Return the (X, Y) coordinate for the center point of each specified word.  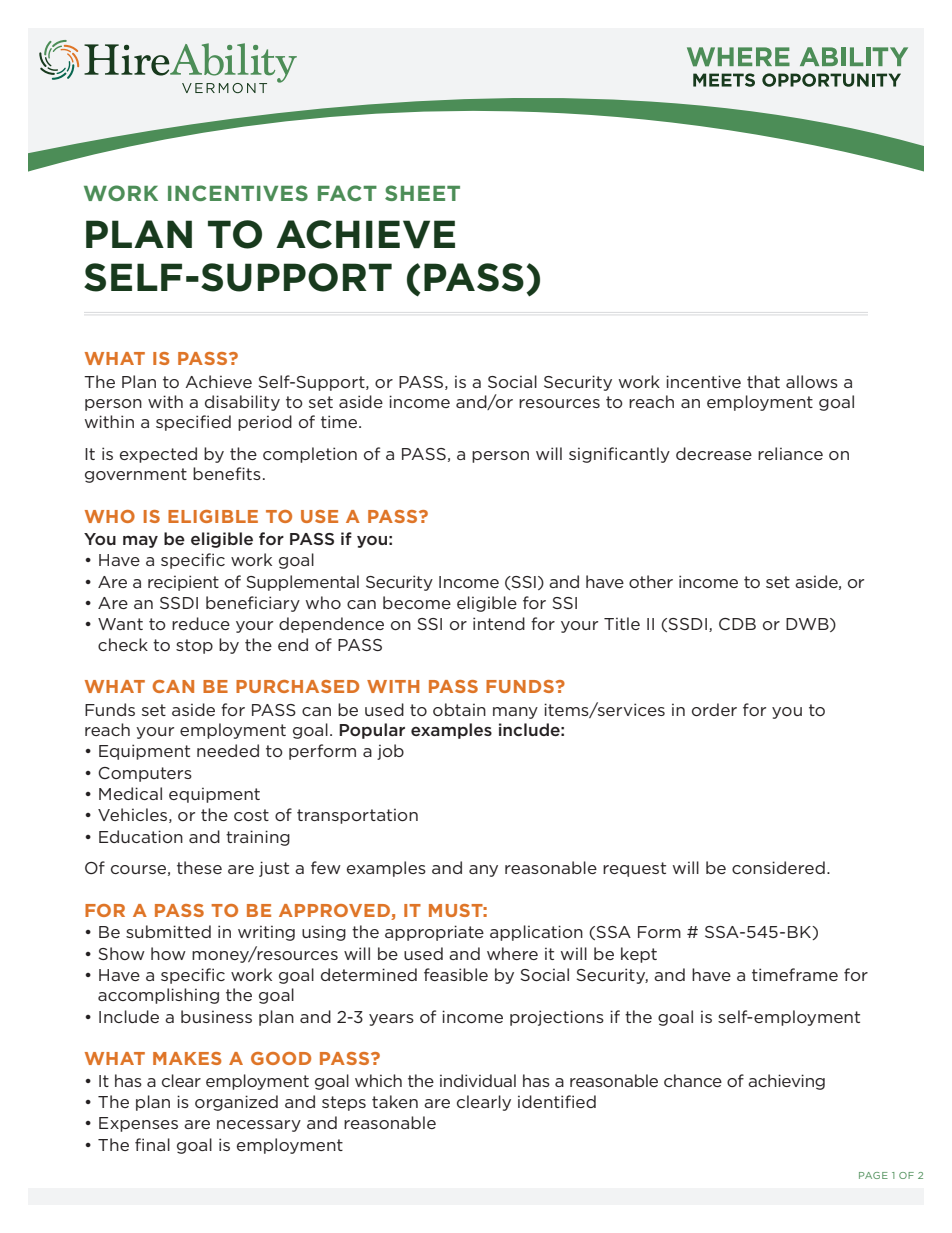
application (536, 933)
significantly (619, 455)
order (714, 709)
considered (778, 867)
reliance (790, 453)
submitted (168, 931)
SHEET (422, 193)
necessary (259, 1126)
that (763, 381)
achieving (786, 1082)
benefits (227, 473)
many (515, 713)
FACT (347, 193)
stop (194, 646)
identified (557, 1101)
